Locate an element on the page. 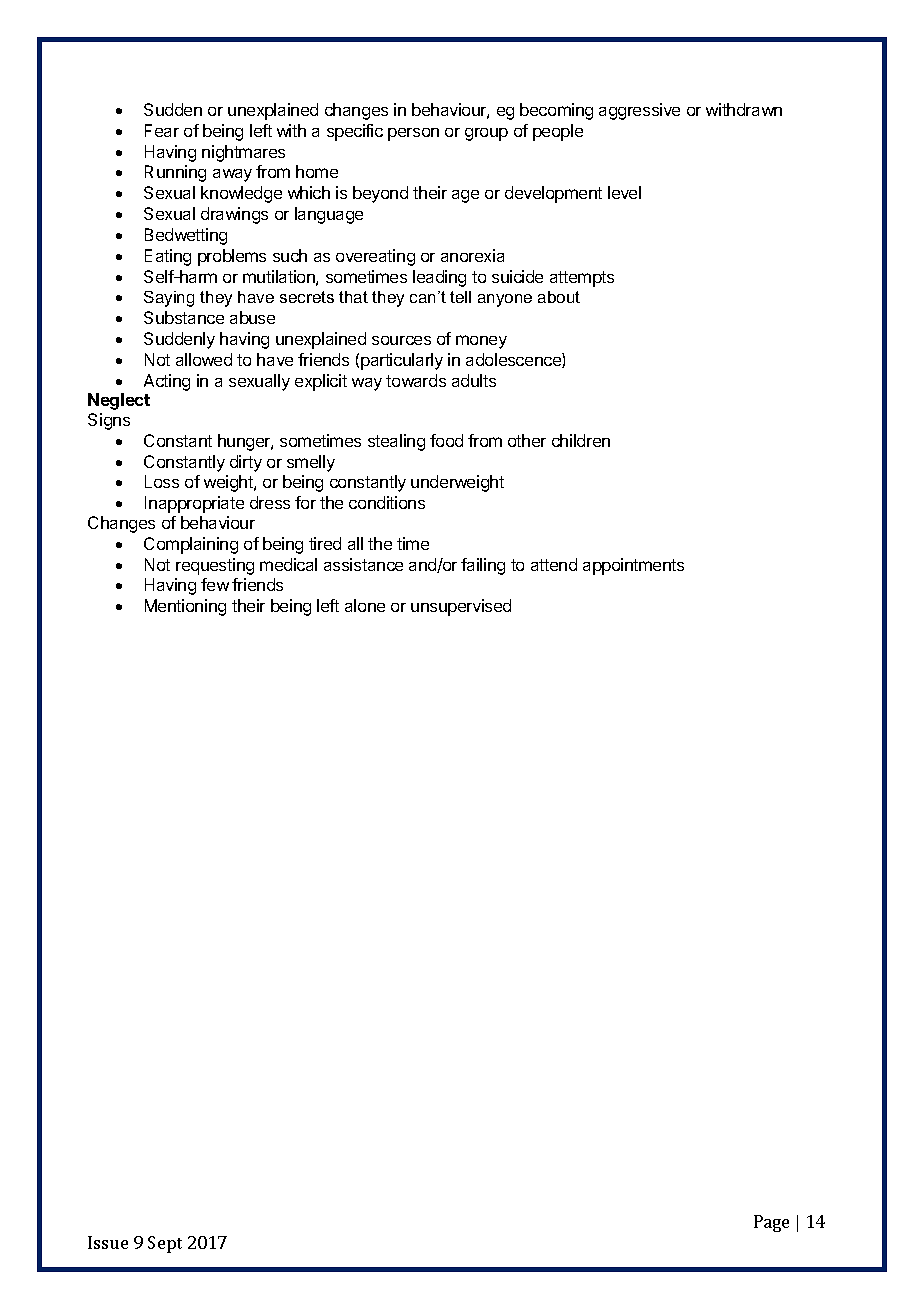 The height and width of the image is (1309, 924). Mentioning is located at coordinates (185, 607).
